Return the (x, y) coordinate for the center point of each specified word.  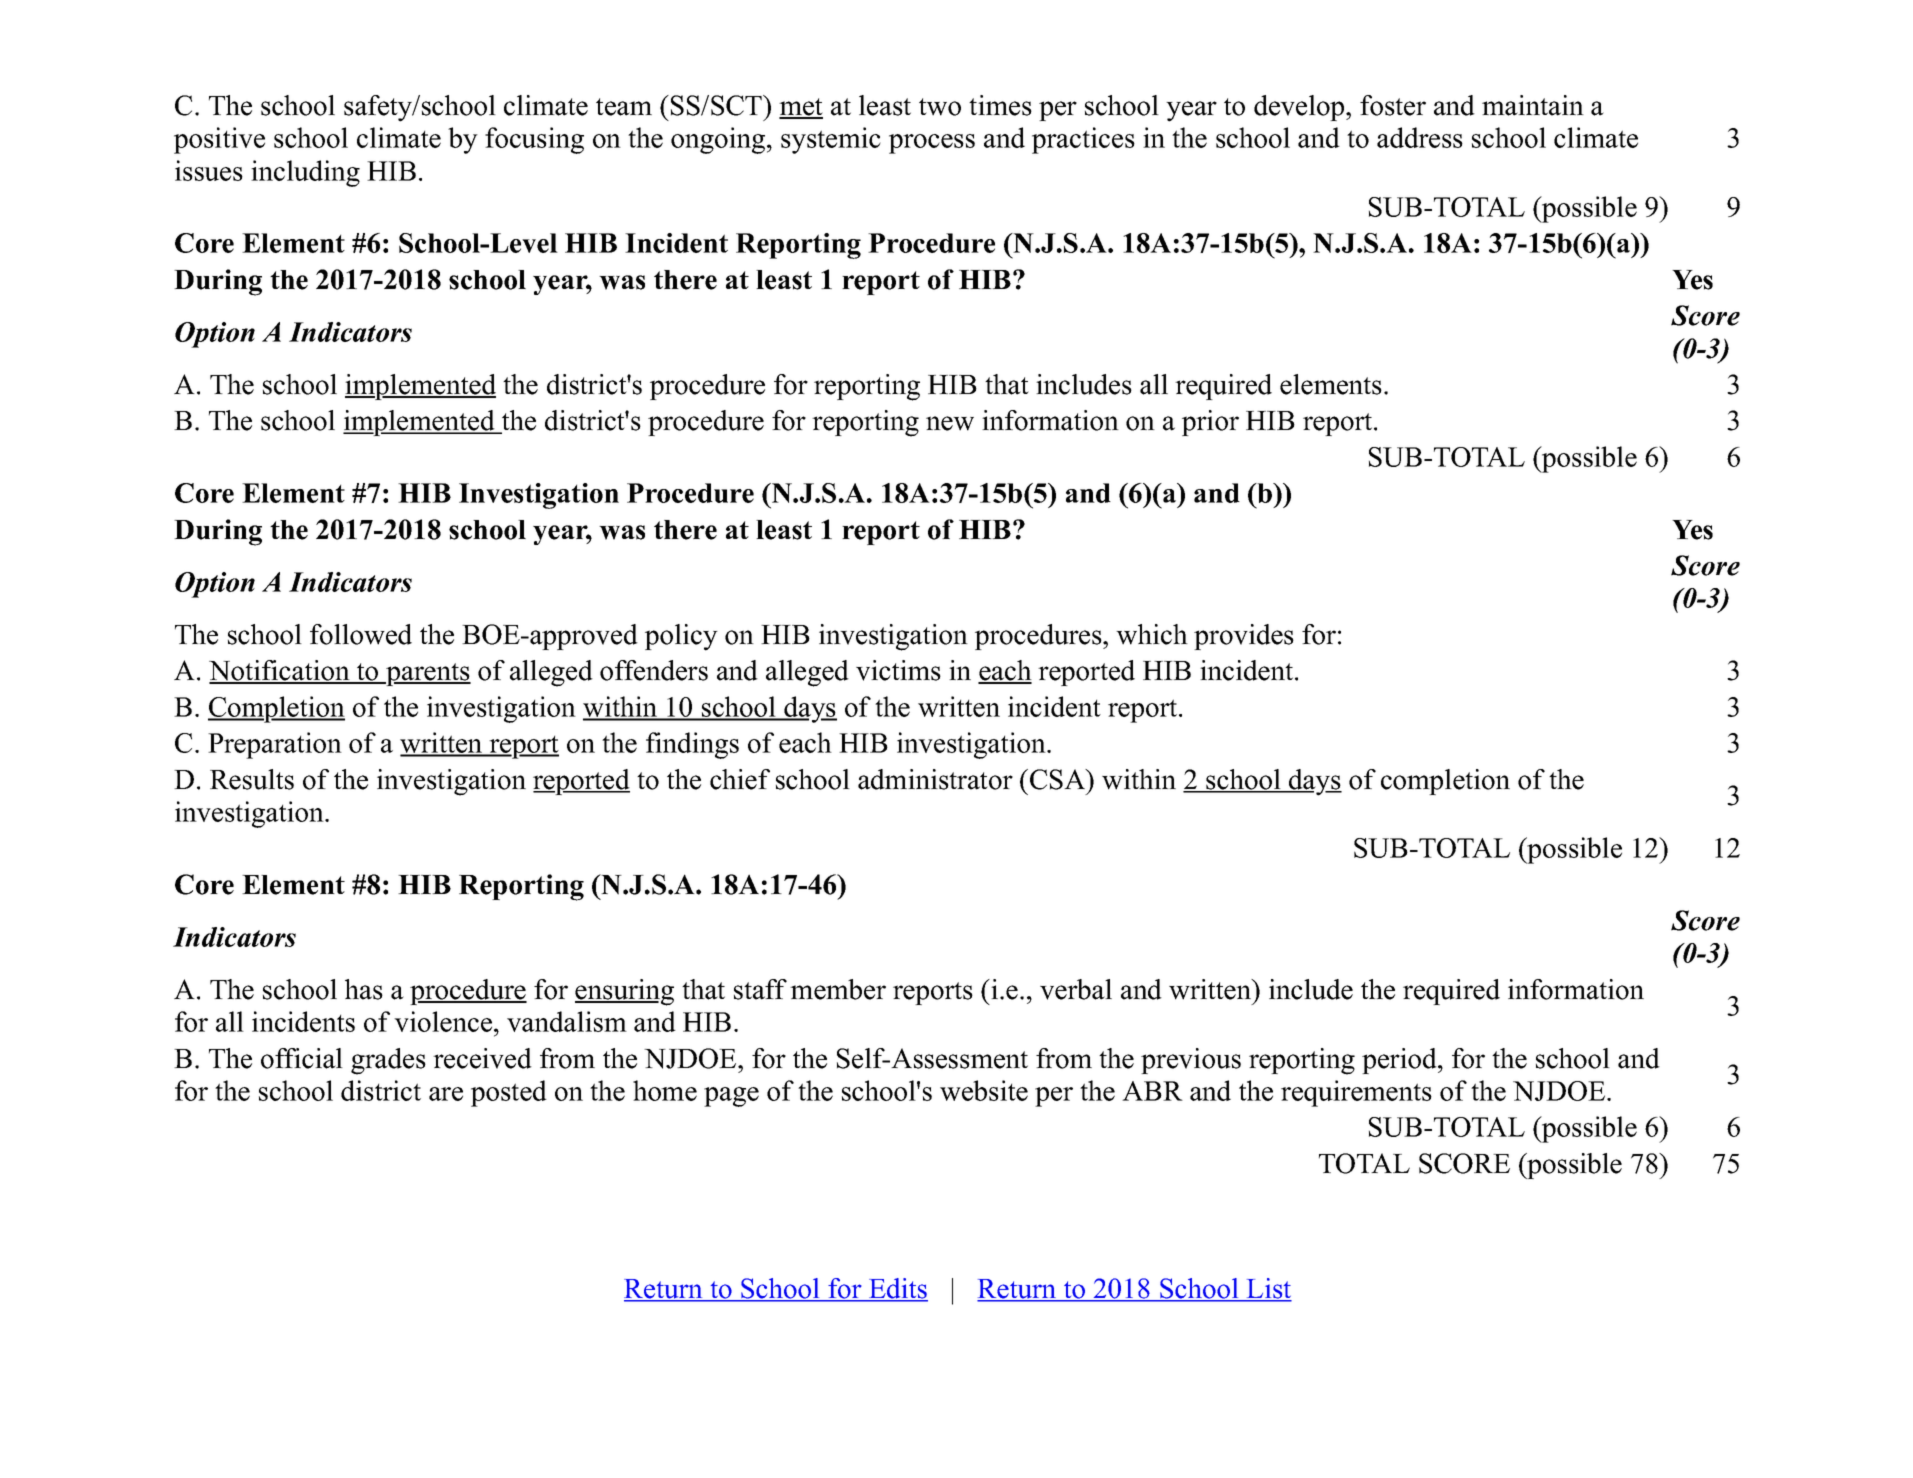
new (950, 423)
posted (509, 1093)
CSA (1057, 779)
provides (1244, 637)
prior (1210, 423)
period (1399, 1061)
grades (388, 1061)
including (305, 173)
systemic (831, 140)
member (838, 989)
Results (252, 779)
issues (209, 170)
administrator (935, 779)
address (1420, 137)
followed (361, 634)
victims (898, 670)
